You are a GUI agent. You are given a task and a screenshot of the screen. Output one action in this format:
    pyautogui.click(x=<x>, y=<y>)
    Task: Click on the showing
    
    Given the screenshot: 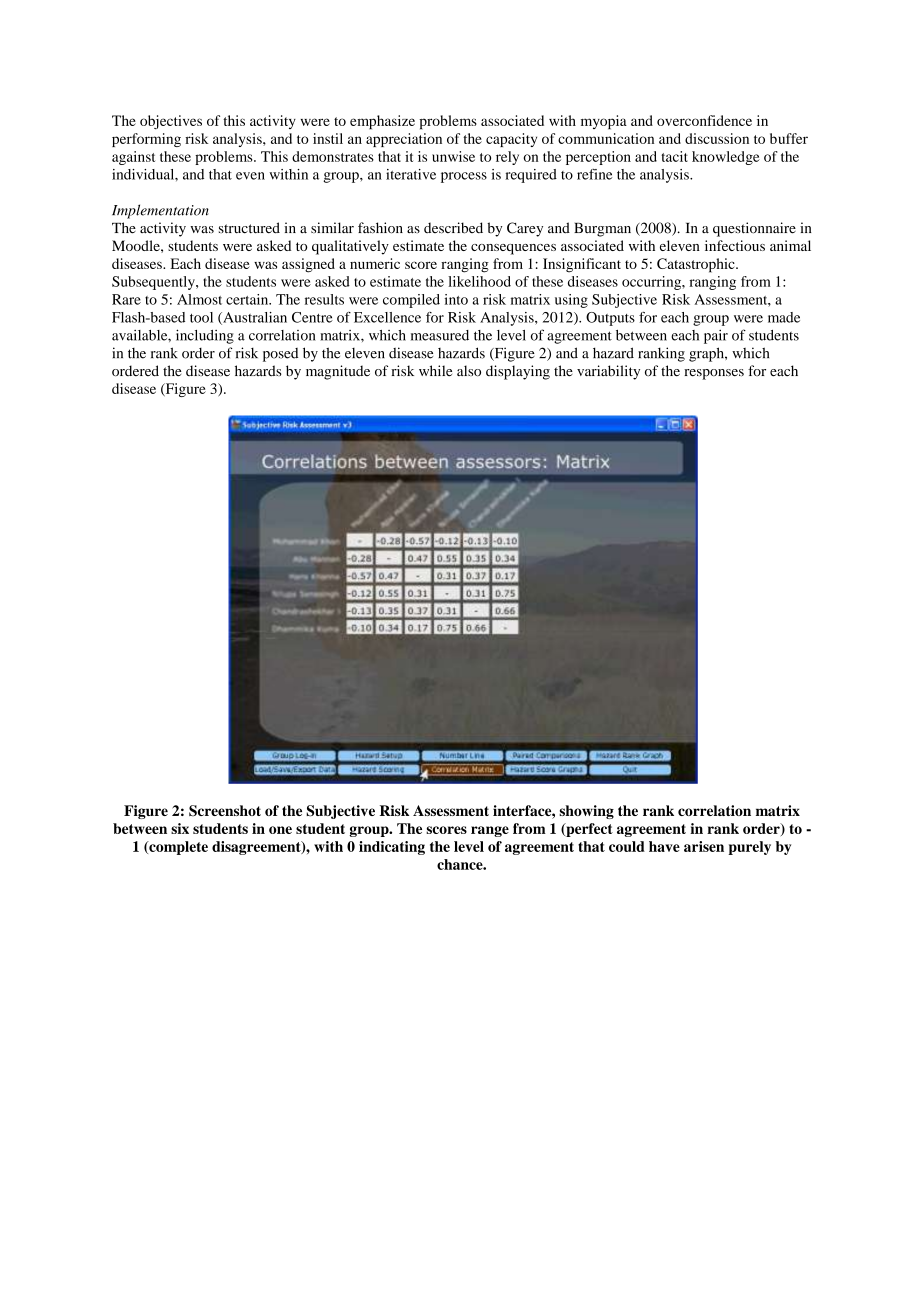 What is the action you would take?
    pyautogui.click(x=586, y=812)
